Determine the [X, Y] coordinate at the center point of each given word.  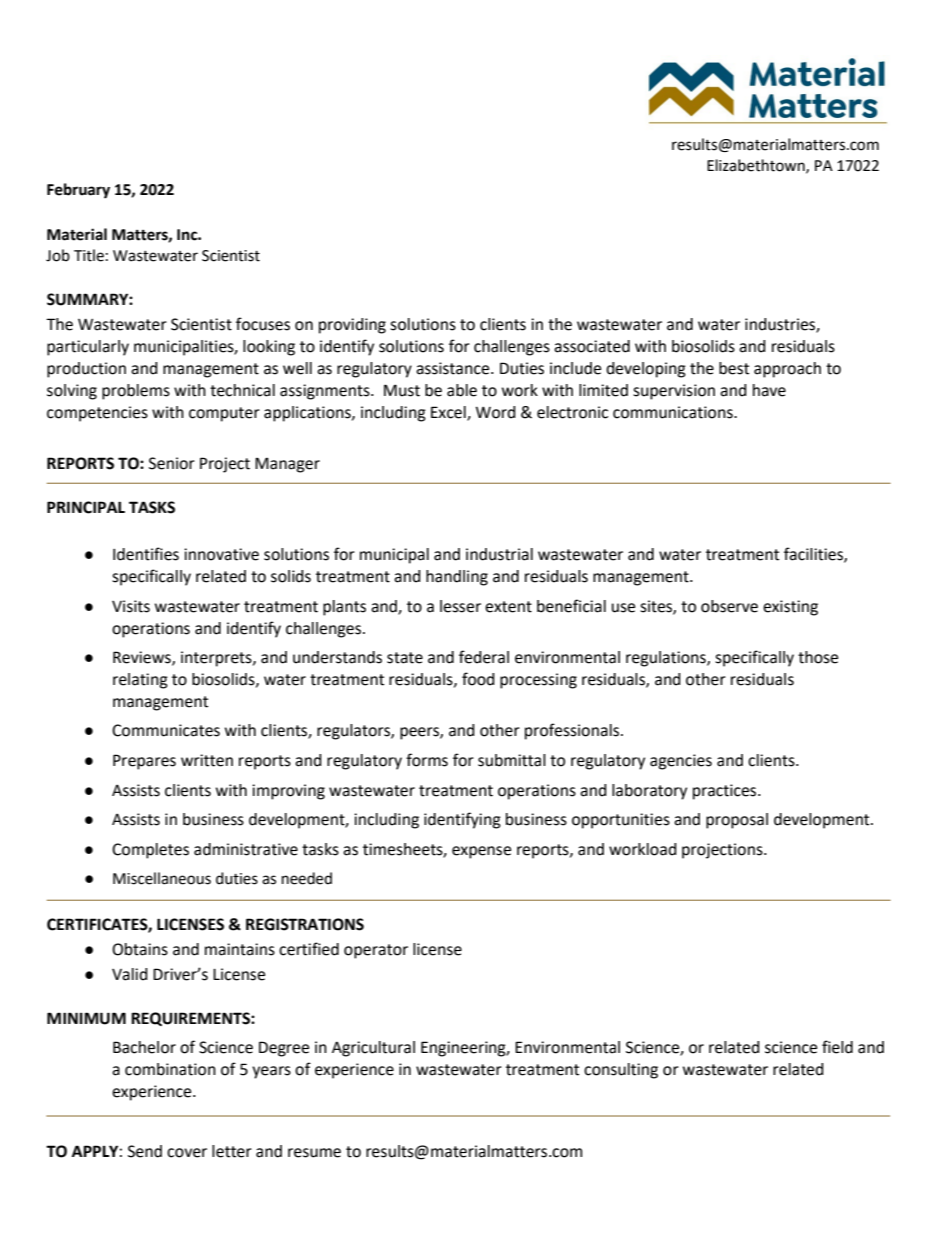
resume [314, 1153]
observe [729, 606]
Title [89, 255]
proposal [737, 821]
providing [352, 326]
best [734, 368]
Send [145, 1151]
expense [481, 852]
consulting [621, 1071]
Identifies [146, 554]
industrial [499, 554]
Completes [150, 851]
